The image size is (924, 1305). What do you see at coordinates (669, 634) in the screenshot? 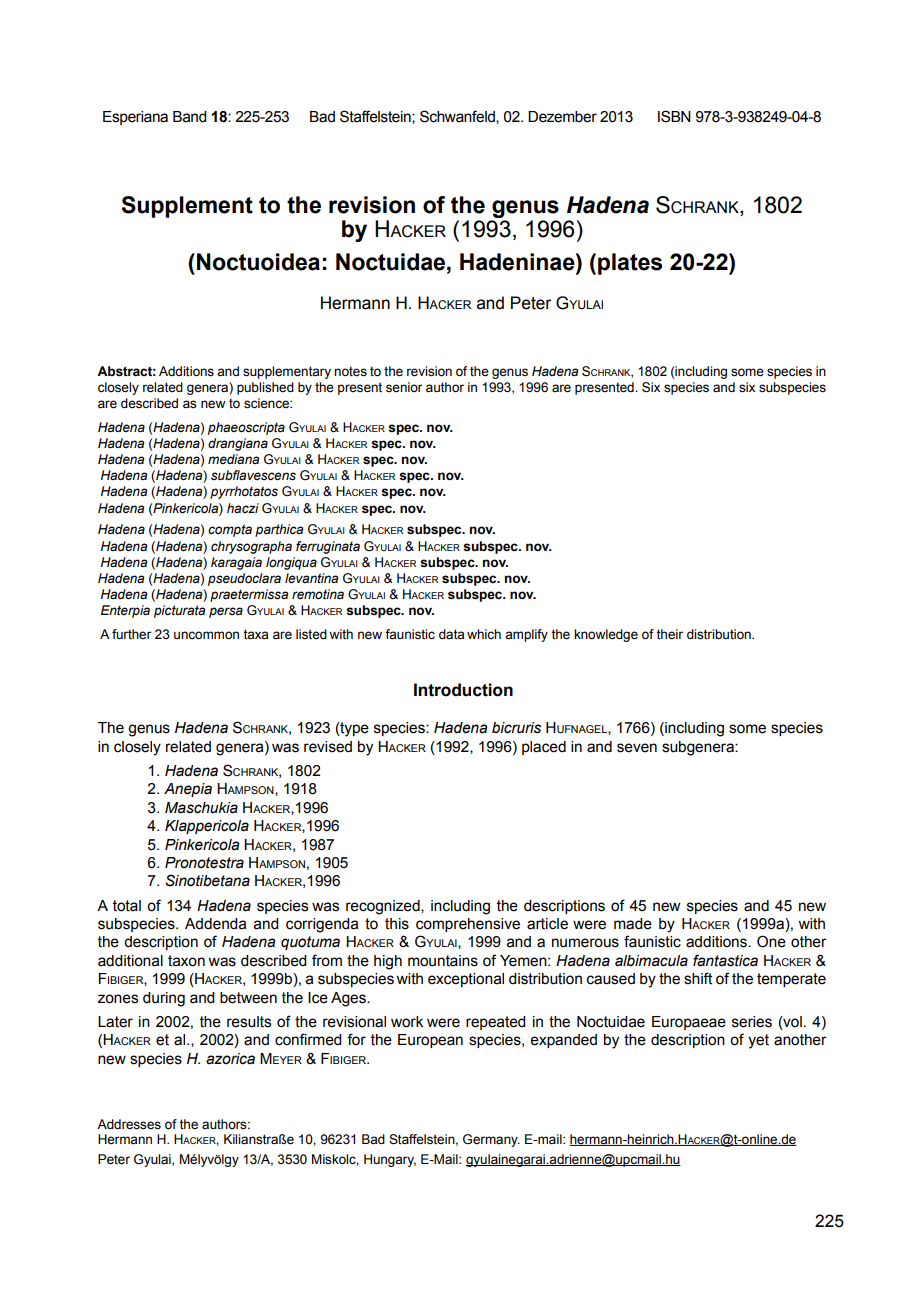
I see `their` at bounding box center [669, 634].
